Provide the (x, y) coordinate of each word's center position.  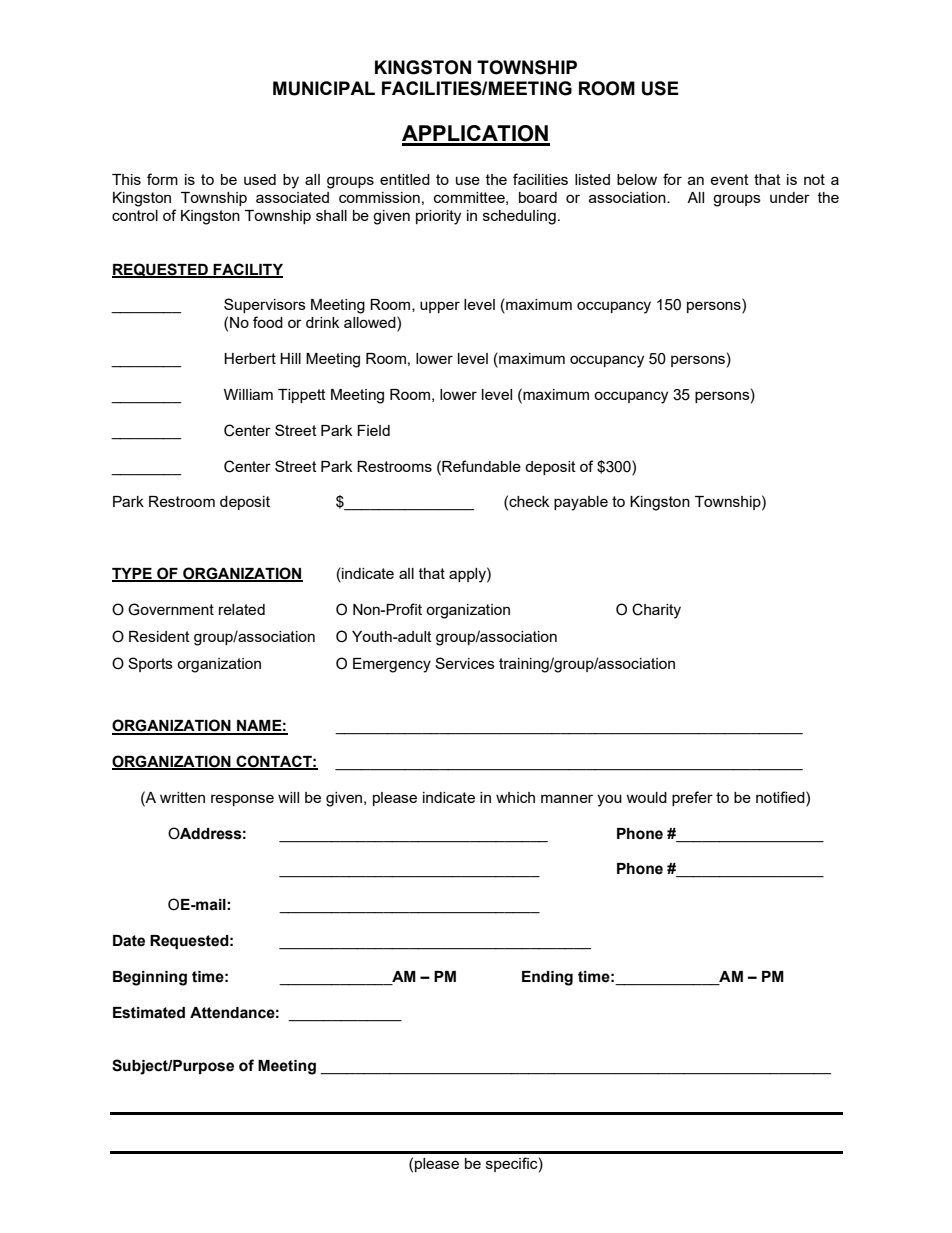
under (790, 197)
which (515, 797)
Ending (547, 978)
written (182, 797)
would (646, 797)
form (162, 179)
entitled (405, 179)
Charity (656, 611)
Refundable (480, 466)
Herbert (250, 358)
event (729, 179)
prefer (692, 798)
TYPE (133, 574)
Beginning (150, 978)
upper (440, 307)
